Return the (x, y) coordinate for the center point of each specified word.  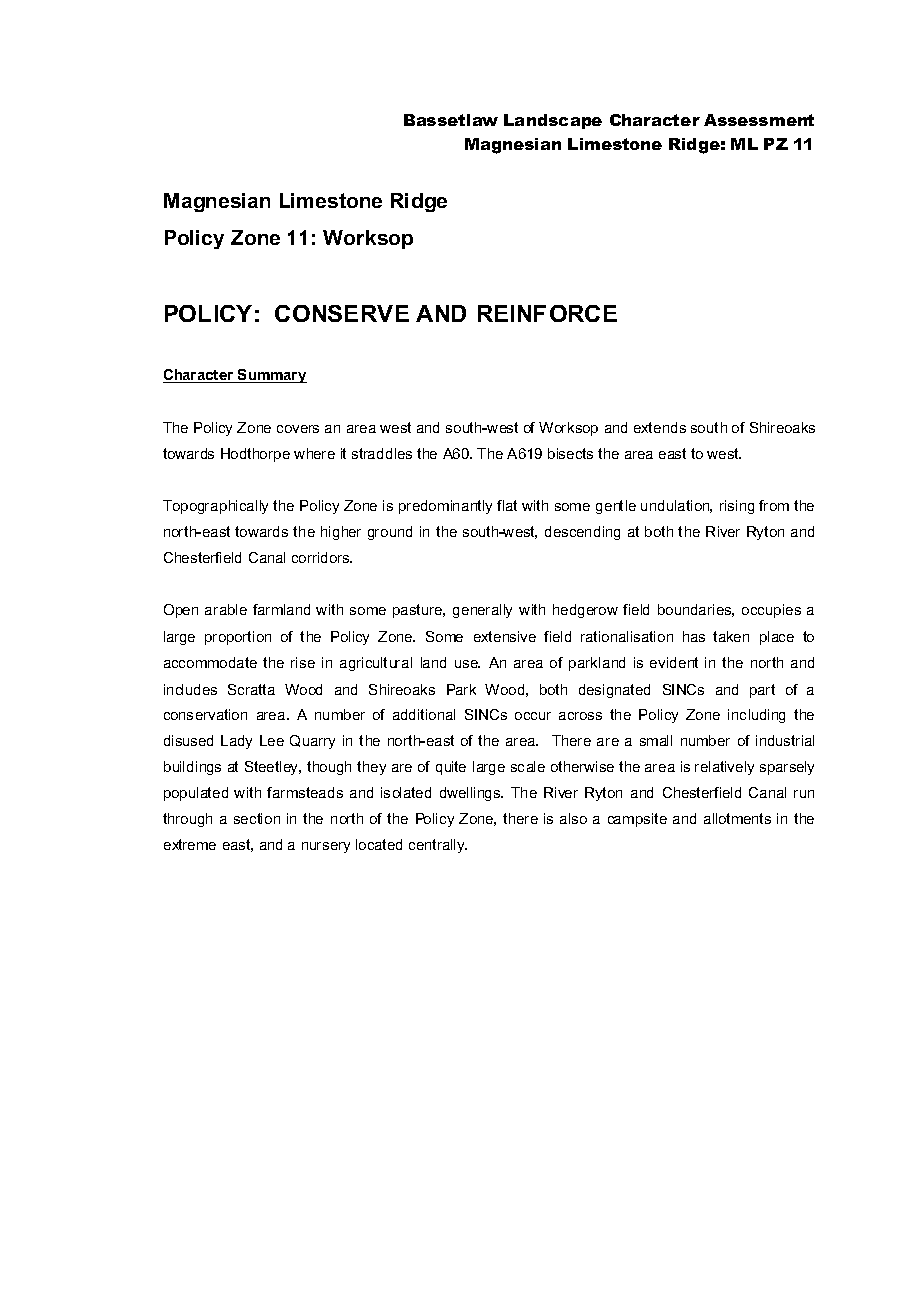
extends (660, 427)
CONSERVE (342, 313)
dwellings (471, 794)
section (257, 818)
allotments (737, 818)
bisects (570, 453)
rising (737, 507)
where (314, 453)
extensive (505, 636)
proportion (238, 638)
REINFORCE (547, 313)
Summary (271, 376)
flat (507, 505)
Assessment (759, 120)
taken (731, 636)
